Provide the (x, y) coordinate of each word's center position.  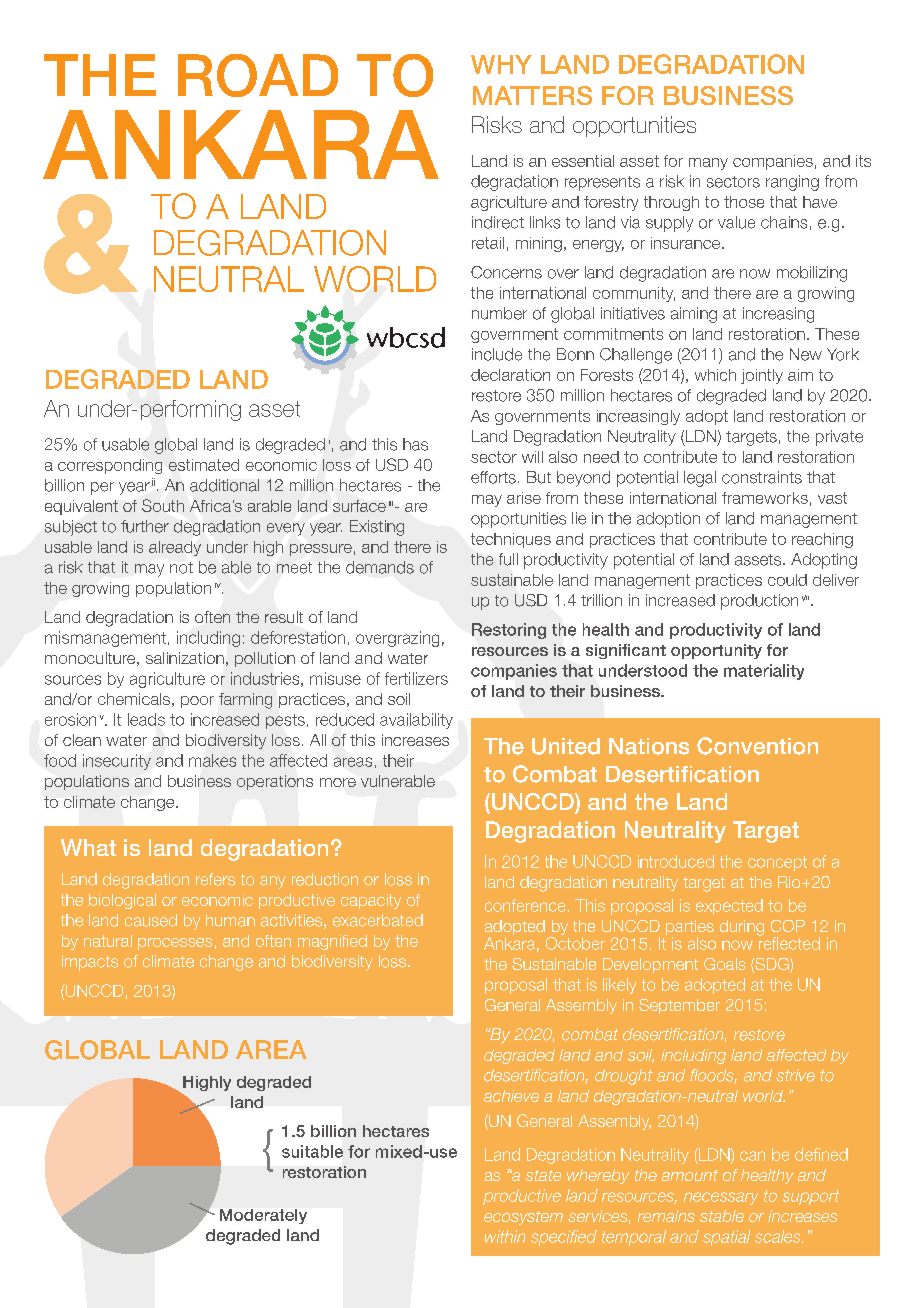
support (811, 1197)
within (505, 1236)
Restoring (509, 631)
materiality (764, 672)
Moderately (263, 1216)
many (708, 164)
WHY (501, 64)
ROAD (258, 75)
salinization (185, 658)
